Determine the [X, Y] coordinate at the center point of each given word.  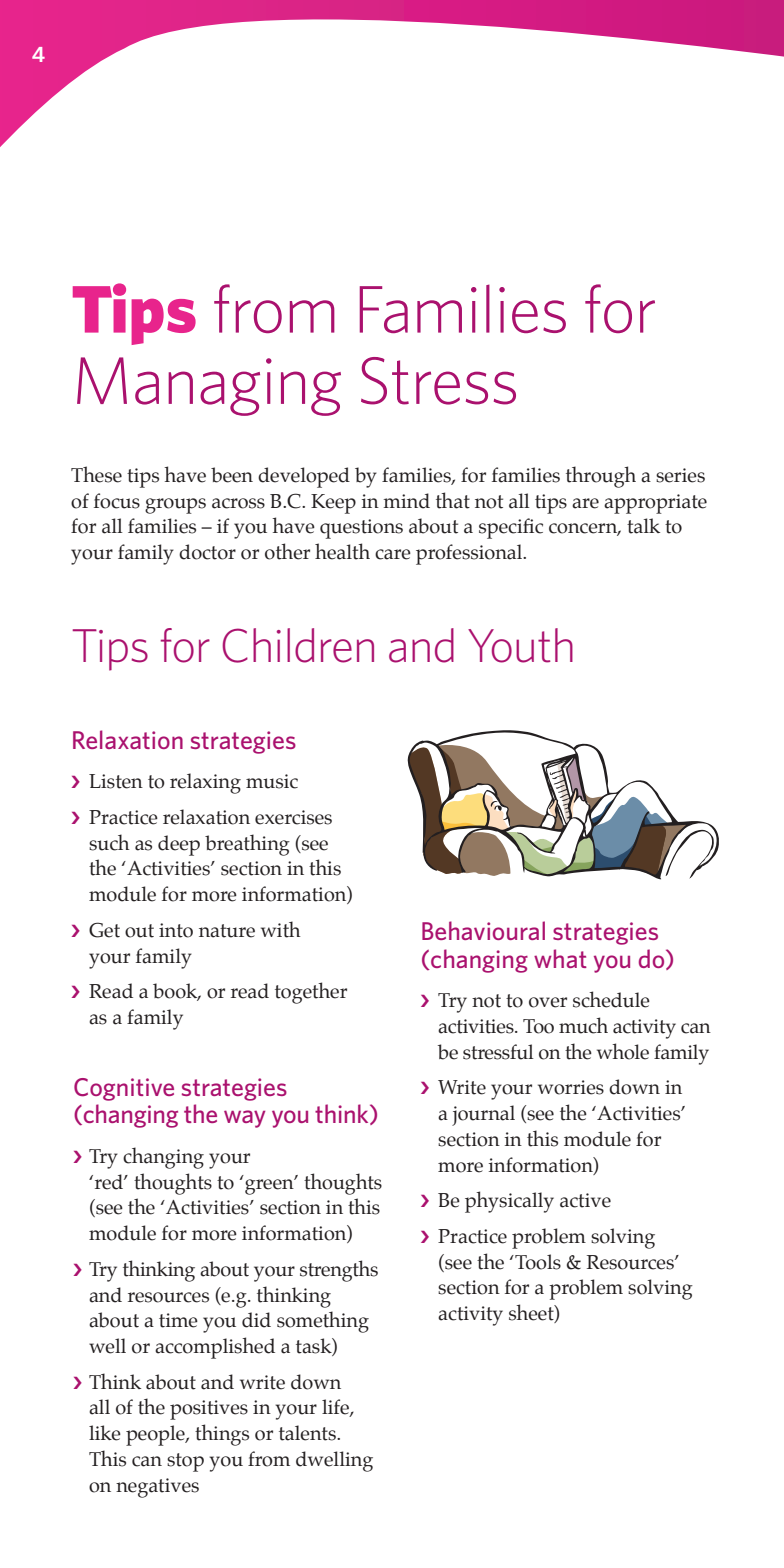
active [585, 1200]
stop [185, 1462]
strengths [339, 1271]
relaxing [205, 783]
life [336, 1408]
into [176, 930]
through [601, 477]
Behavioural [483, 930]
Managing [209, 386]
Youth [520, 645]
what [560, 958]
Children [298, 645]
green [270, 1186]
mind [406, 501]
